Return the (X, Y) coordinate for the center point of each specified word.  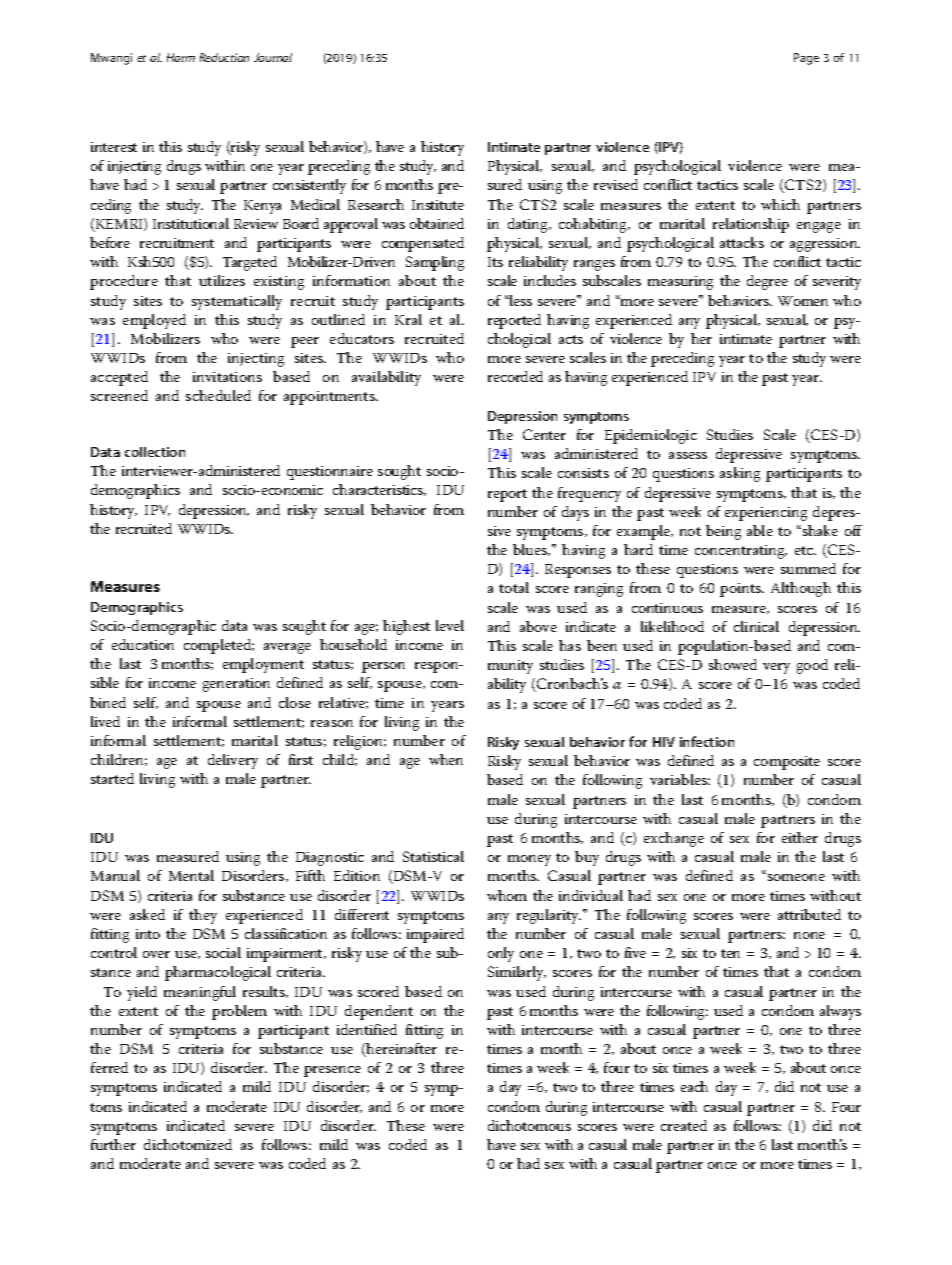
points (741, 590)
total (514, 587)
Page (806, 59)
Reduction (224, 57)
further (113, 1144)
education (143, 644)
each (694, 1086)
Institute (438, 205)
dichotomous (529, 1125)
